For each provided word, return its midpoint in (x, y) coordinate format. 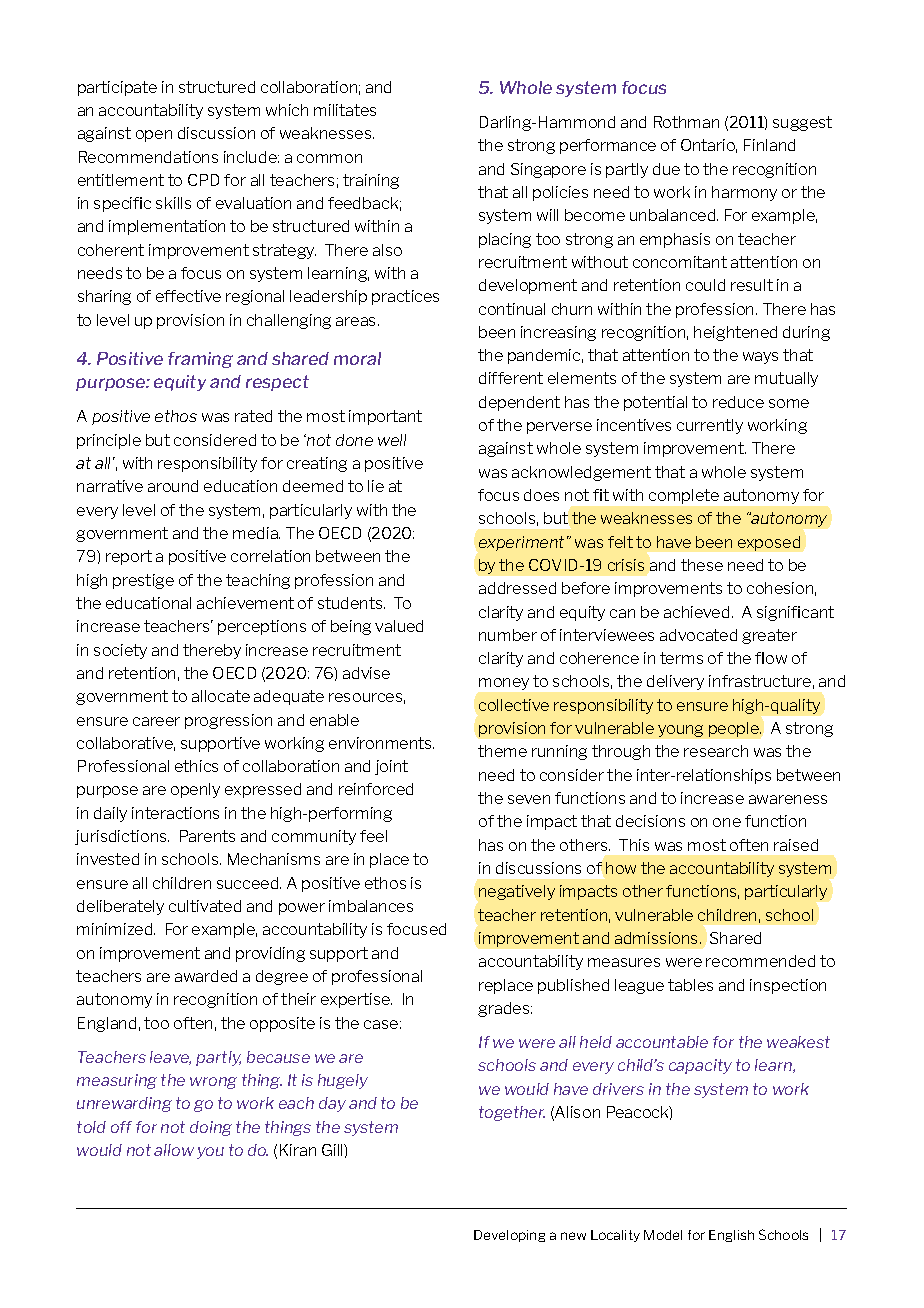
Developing (509, 1236)
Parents (207, 836)
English (731, 1236)
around (173, 486)
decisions (650, 821)
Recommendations (148, 157)
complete (684, 496)
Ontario (709, 146)
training (371, 181)
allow (174, 1150)
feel (373, 836)
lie (376, 486)
